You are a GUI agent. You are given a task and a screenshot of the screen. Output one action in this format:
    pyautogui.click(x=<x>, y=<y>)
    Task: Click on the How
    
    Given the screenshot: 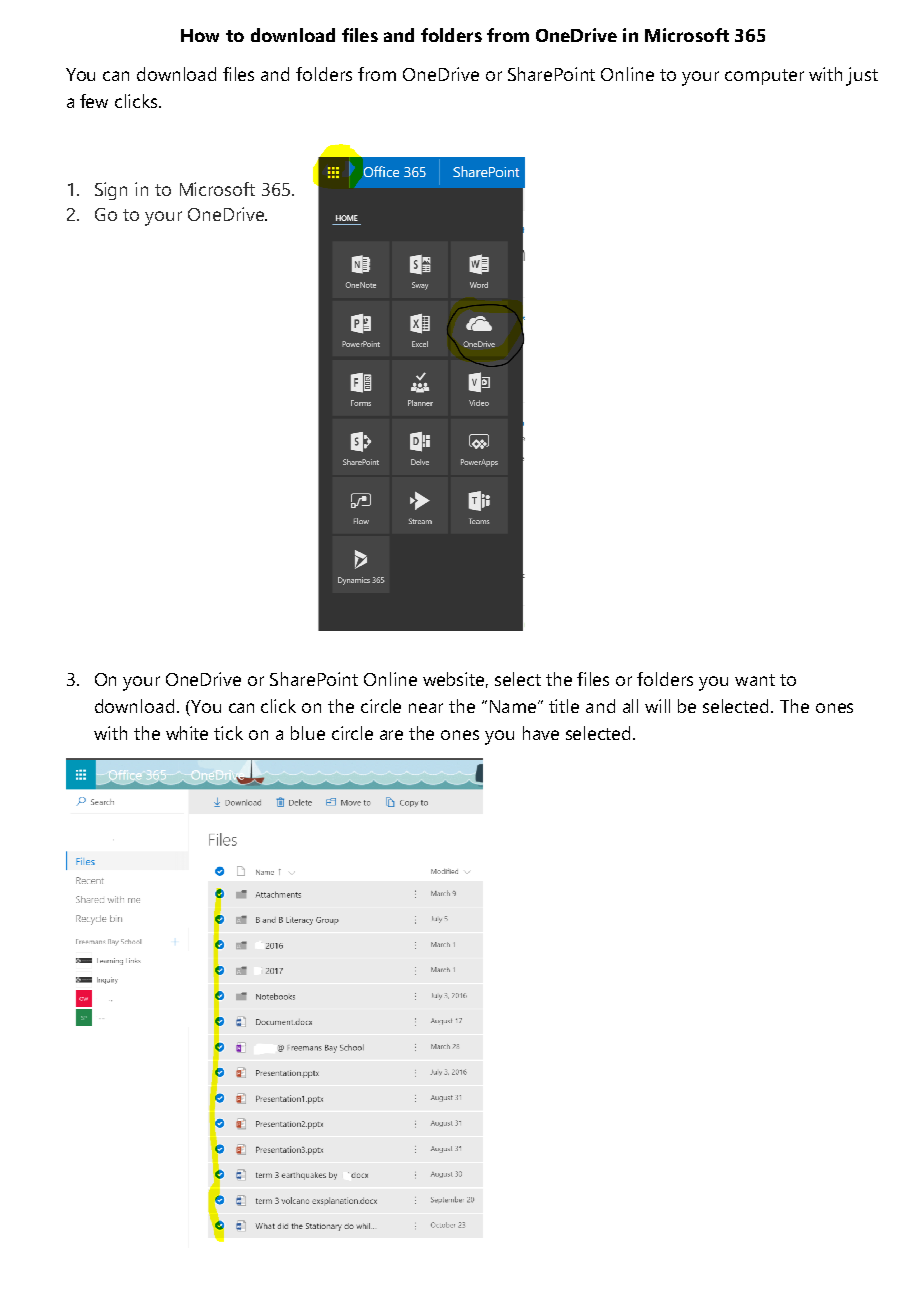 What is the action you would take?
    pyautogui.click(x=200, y=35)
